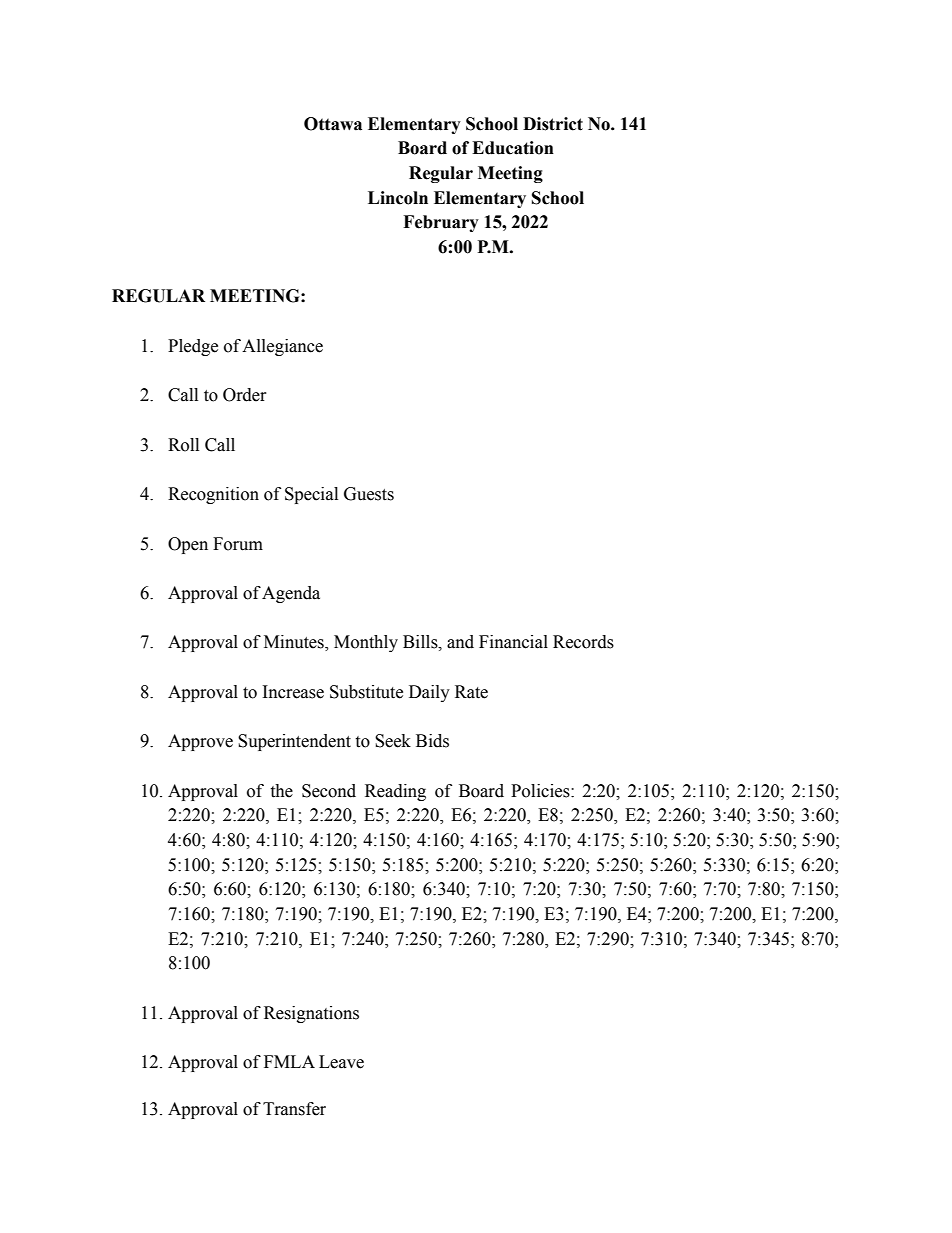  What do you see at coordinates (366, 643) in the screenshot?
I see `Monthly` at bounding box center [366, 643].
